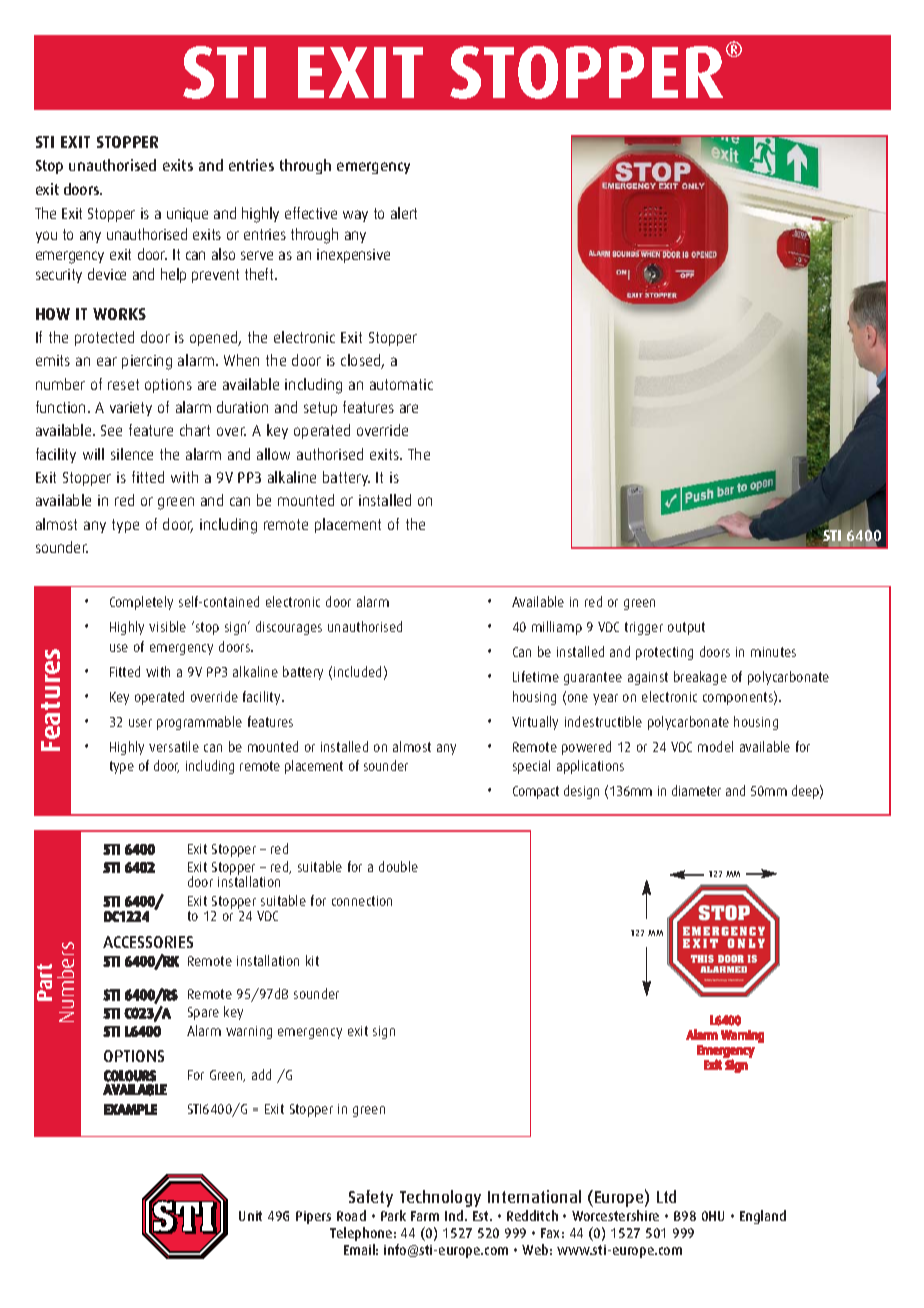  I want to click on Technology, so click(440, 1198).
